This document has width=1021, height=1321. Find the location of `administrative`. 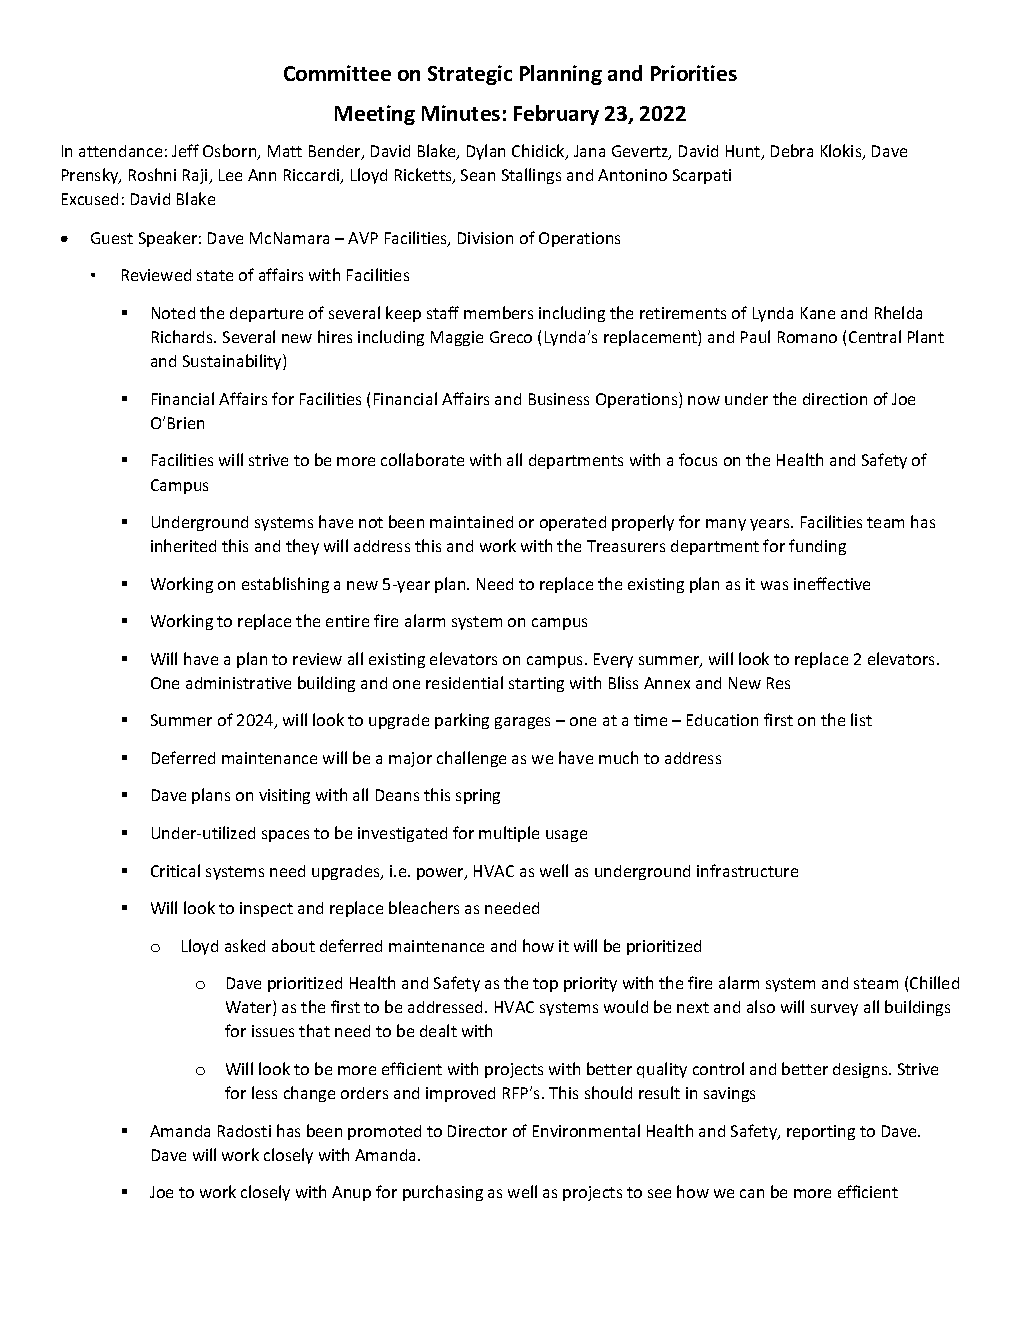

administrative is located at coordinates (238, 683).
